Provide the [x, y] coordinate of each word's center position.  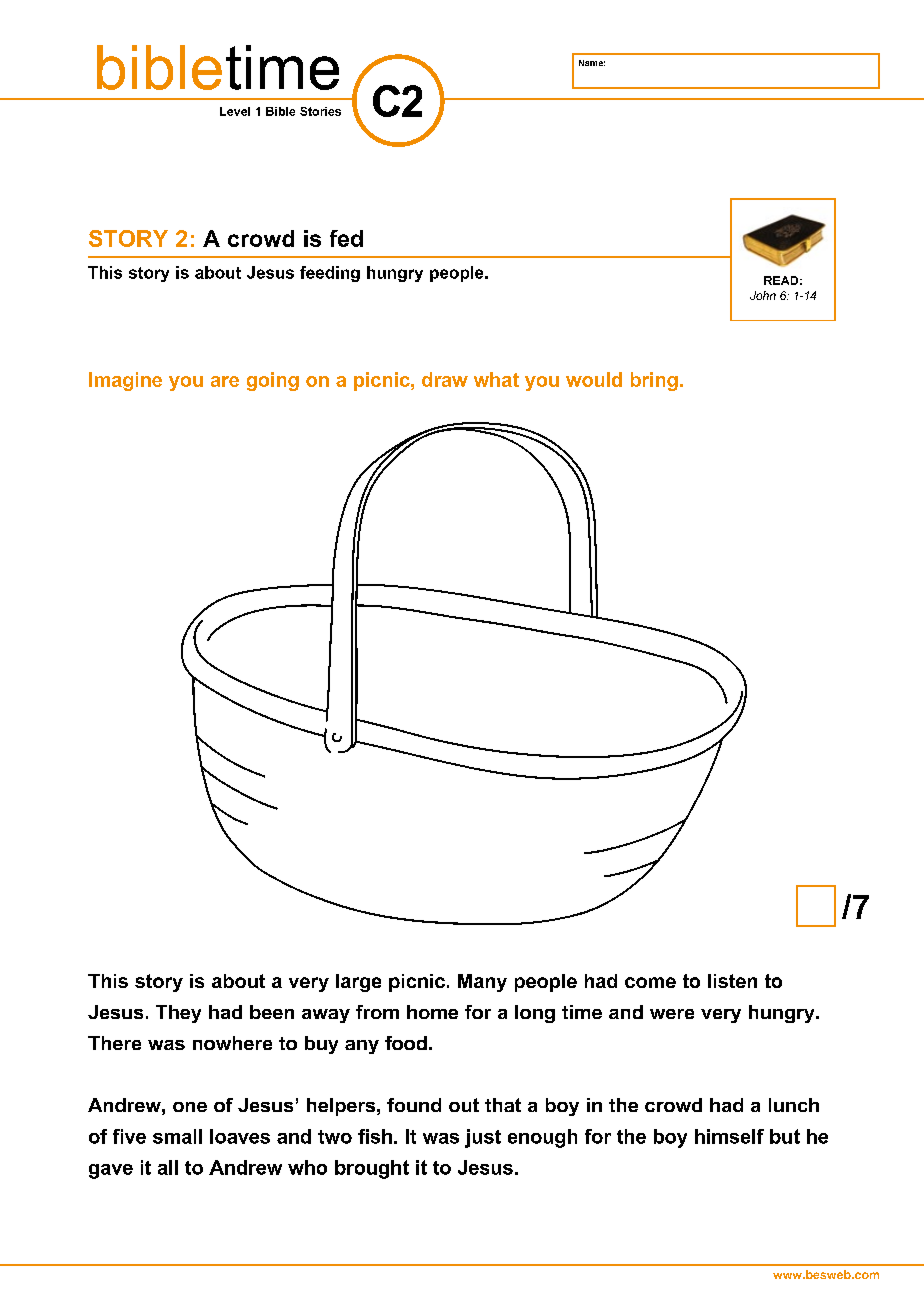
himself [729, 1136]
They [178, 1014]
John [763, 295]
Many [482, 983]
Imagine [125, 381]
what [496, 379]
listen [732, 981]
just [483, 1138]
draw [445, 379]
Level [235, 111]
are [225, 381]
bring [654, 381]
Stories [320, 111]
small [177, 1136]
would [594, 379]
